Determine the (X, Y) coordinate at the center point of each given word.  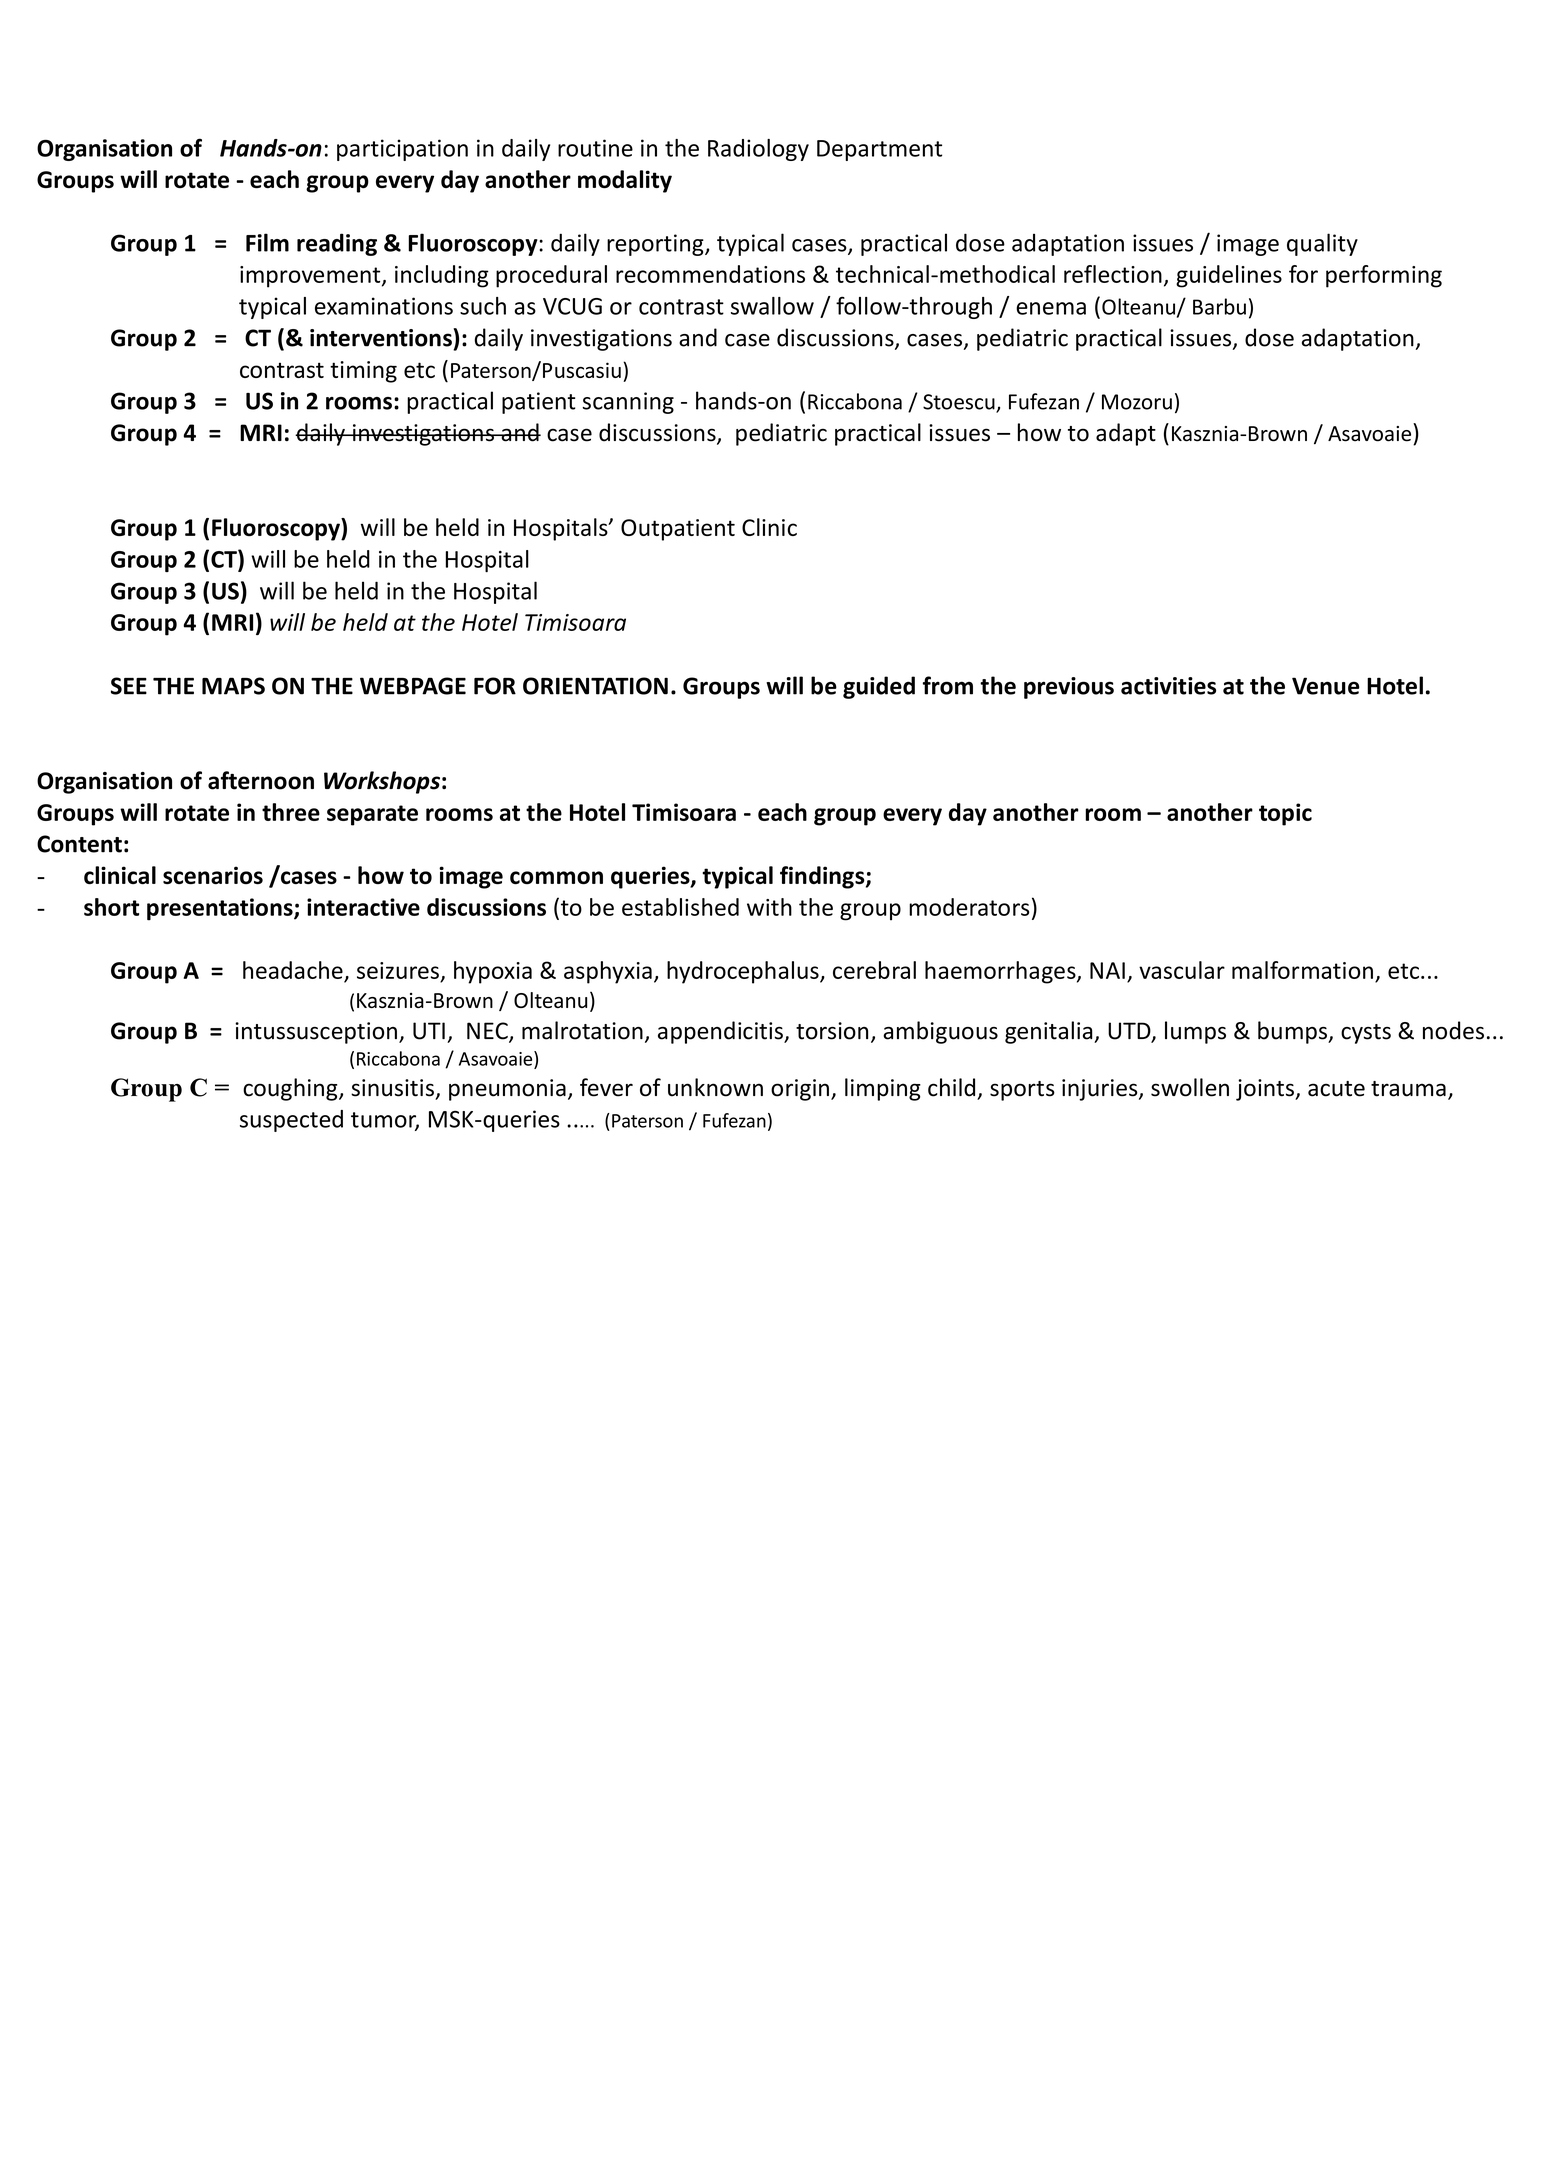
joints (1266, 1090)
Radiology (758, 150)
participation (402, 150)
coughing (291, 1089)
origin (800, 1090)
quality (1322, 244)
